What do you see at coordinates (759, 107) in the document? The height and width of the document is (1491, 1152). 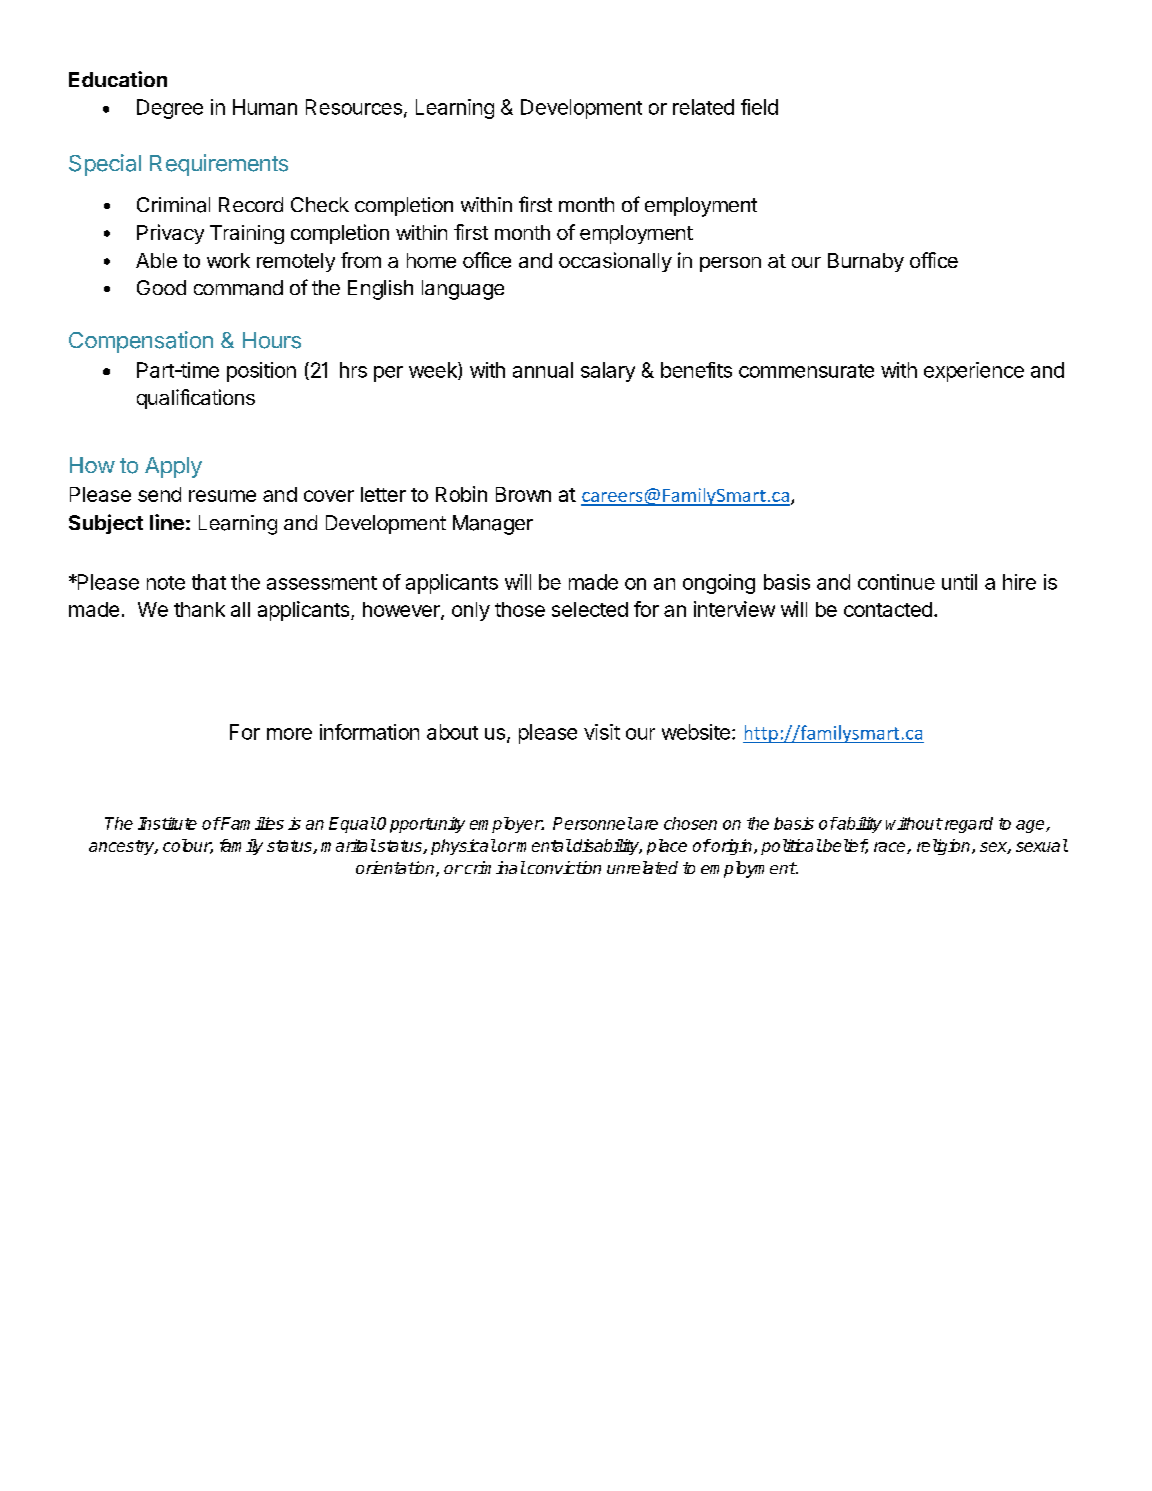 I see `field` at bounding box center [759, 107].
